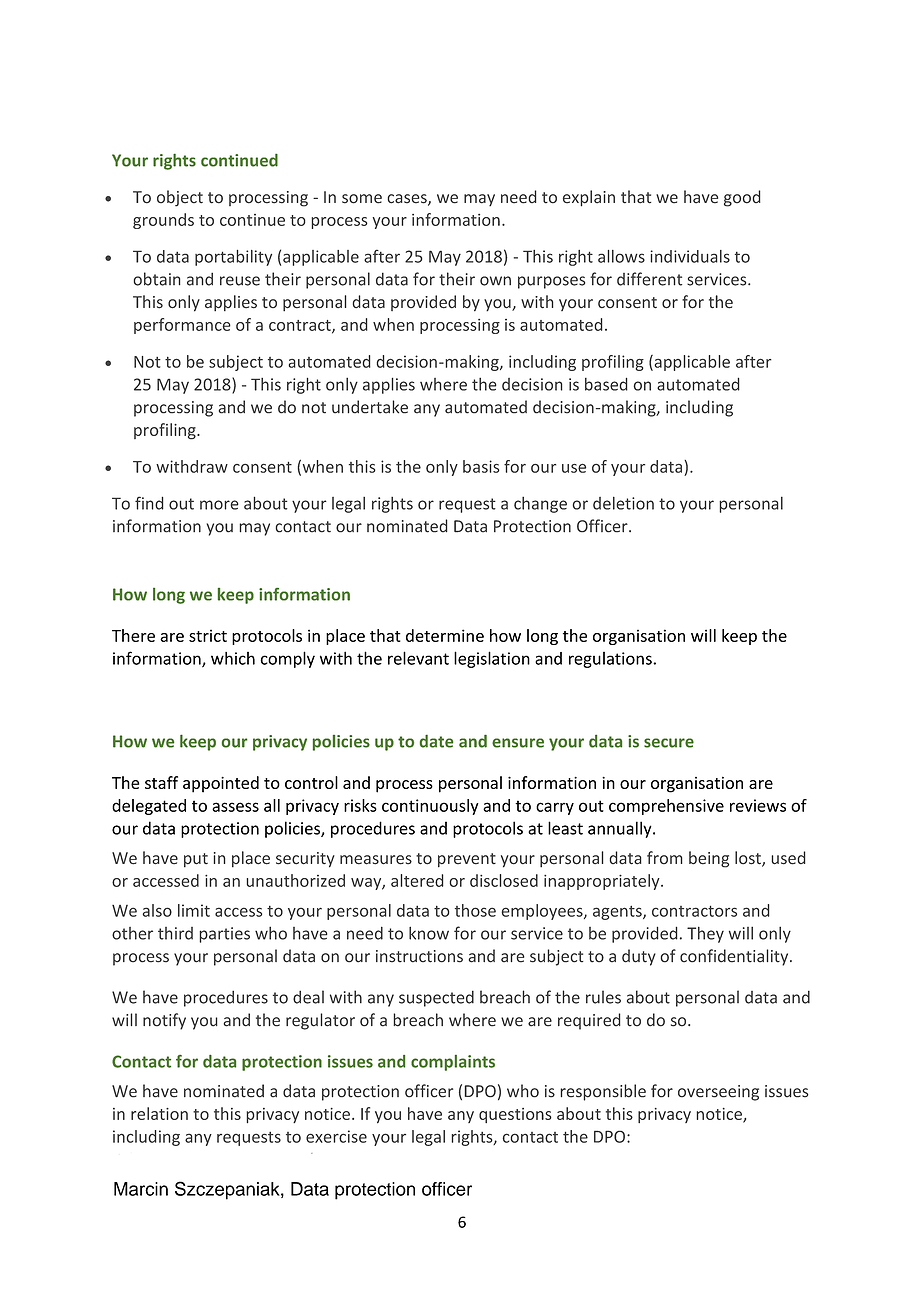 This image has height=1308, width=924. What do you see at coordinates (690, 256) in the image?
I see `individuals` at bounding box center [690, 256].
